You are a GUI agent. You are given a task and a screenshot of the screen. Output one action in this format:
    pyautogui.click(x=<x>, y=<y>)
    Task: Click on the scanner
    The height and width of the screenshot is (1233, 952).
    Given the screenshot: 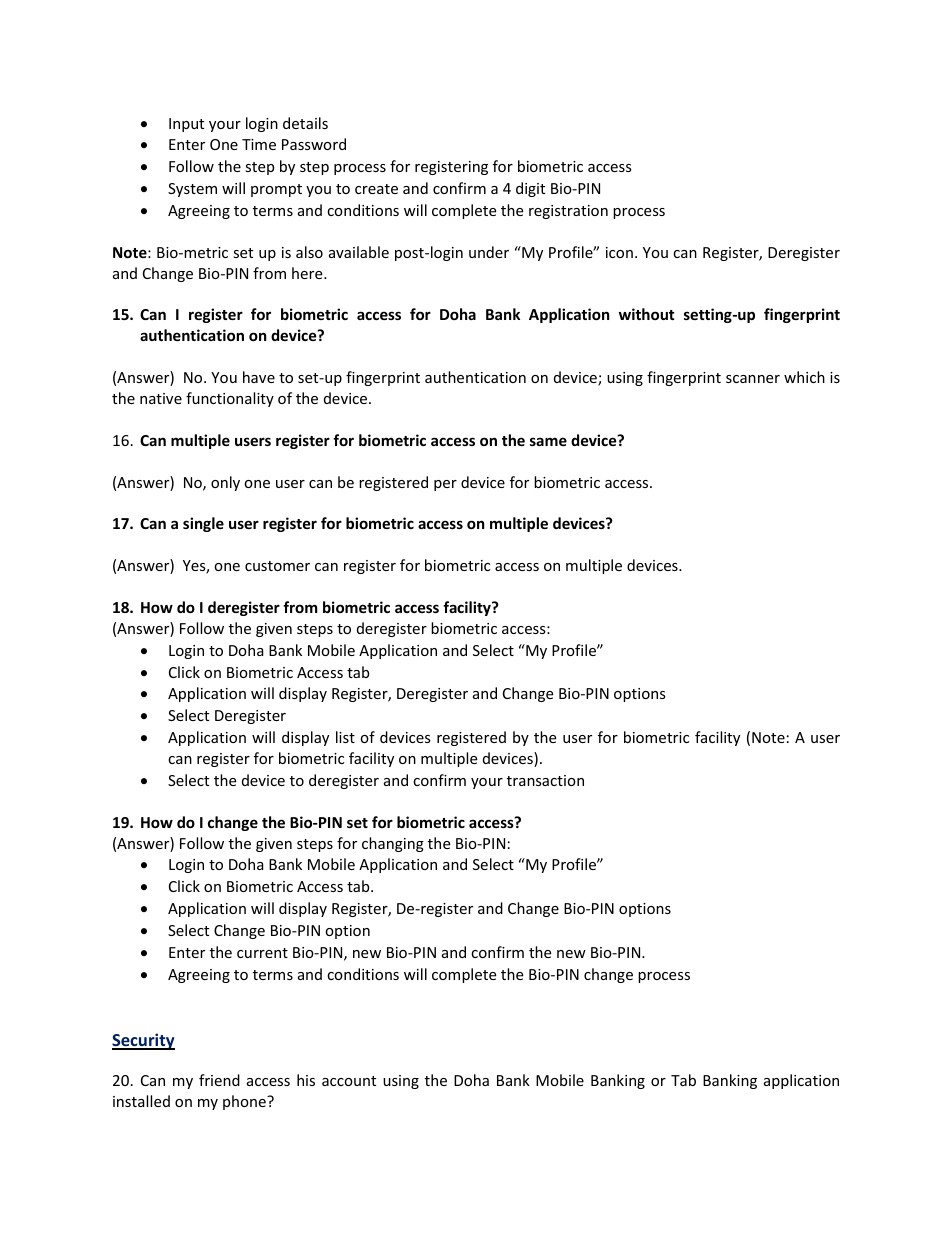 What is the action you would take?
    pyautogui.click(x=753, y=379)
